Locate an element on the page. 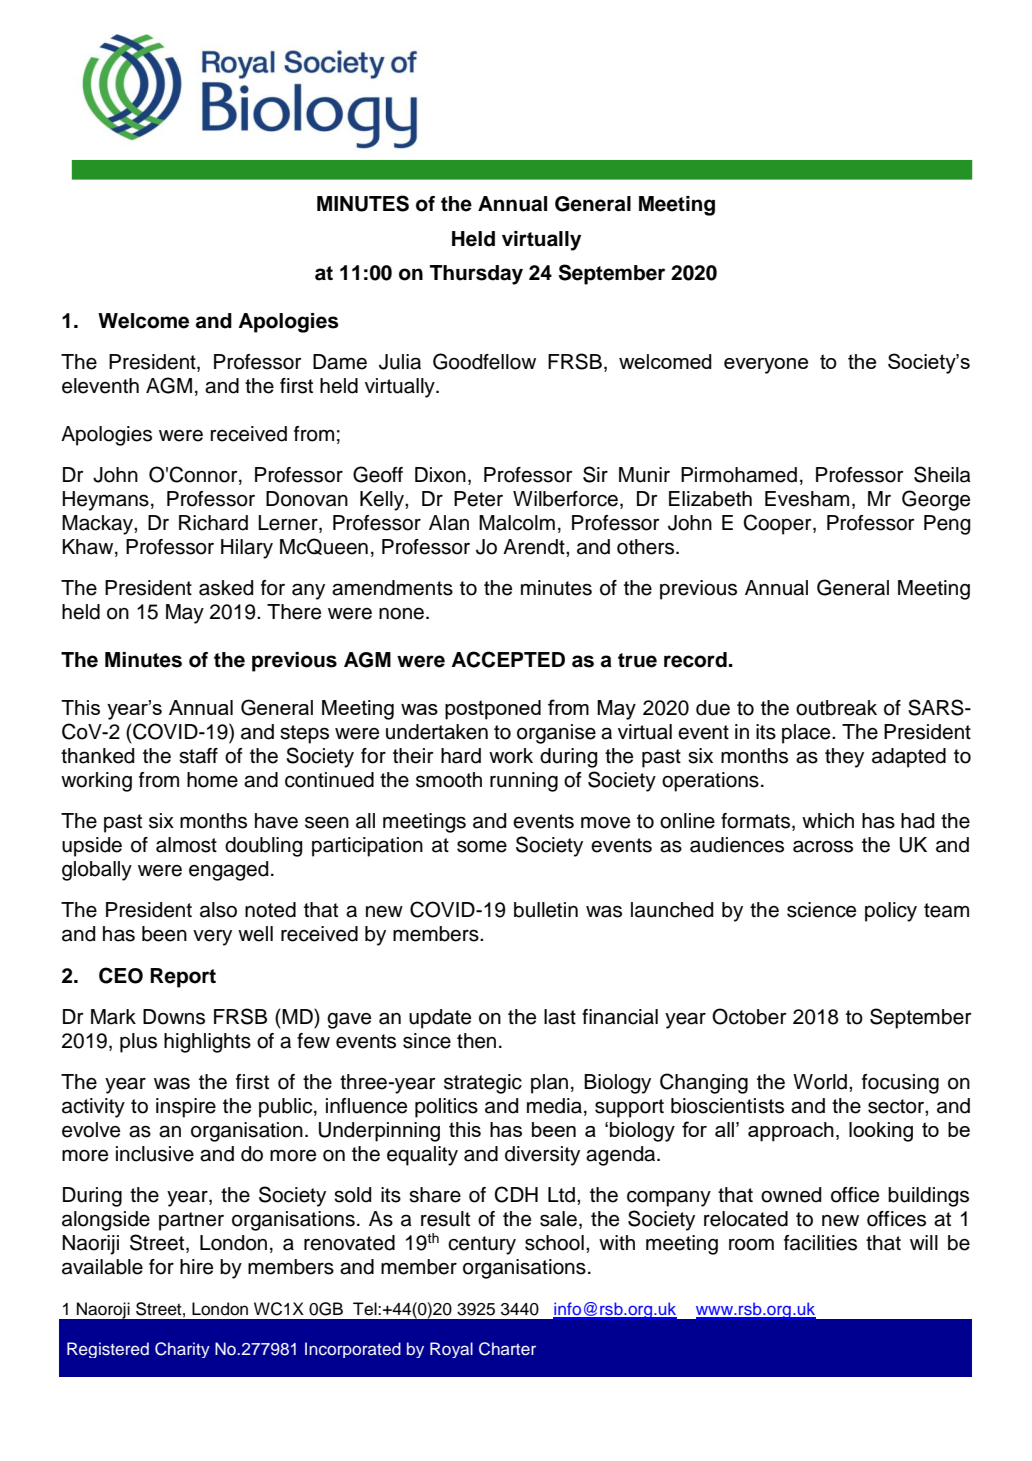 Image resolution: width=1032 pixels, height=1461 pixels. October is located at coordinates (749, 1016).
